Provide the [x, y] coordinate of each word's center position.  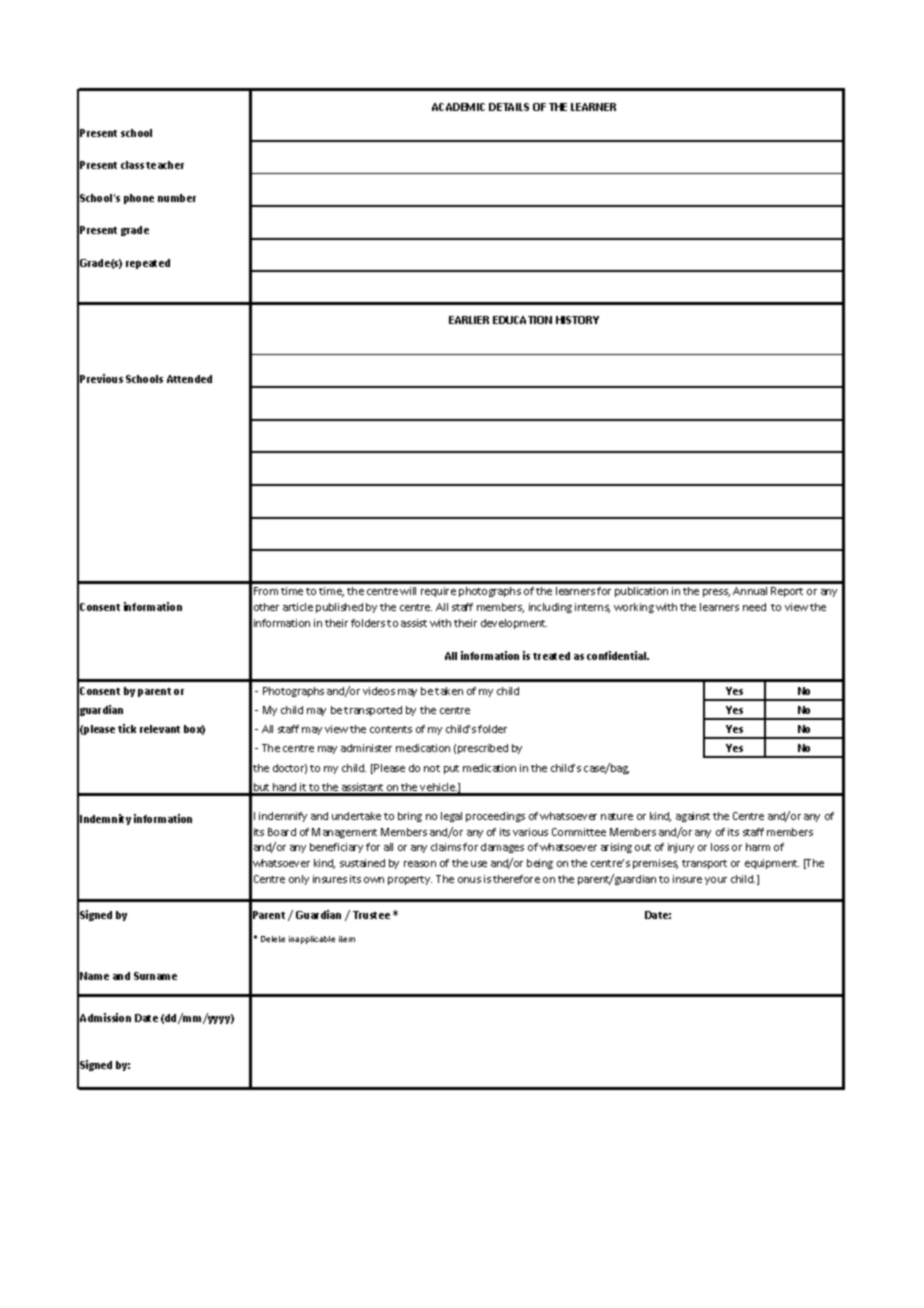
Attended [189, 379]
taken [449, 691]
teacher [165, 165]
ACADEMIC [458, 107]
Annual [750, 591]
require [438, 592]
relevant [160, 729]
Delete [273, 939]
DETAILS [509, 107]
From [266, 591]
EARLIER [469, 320]
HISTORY [577, 320]
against [693, 817]
